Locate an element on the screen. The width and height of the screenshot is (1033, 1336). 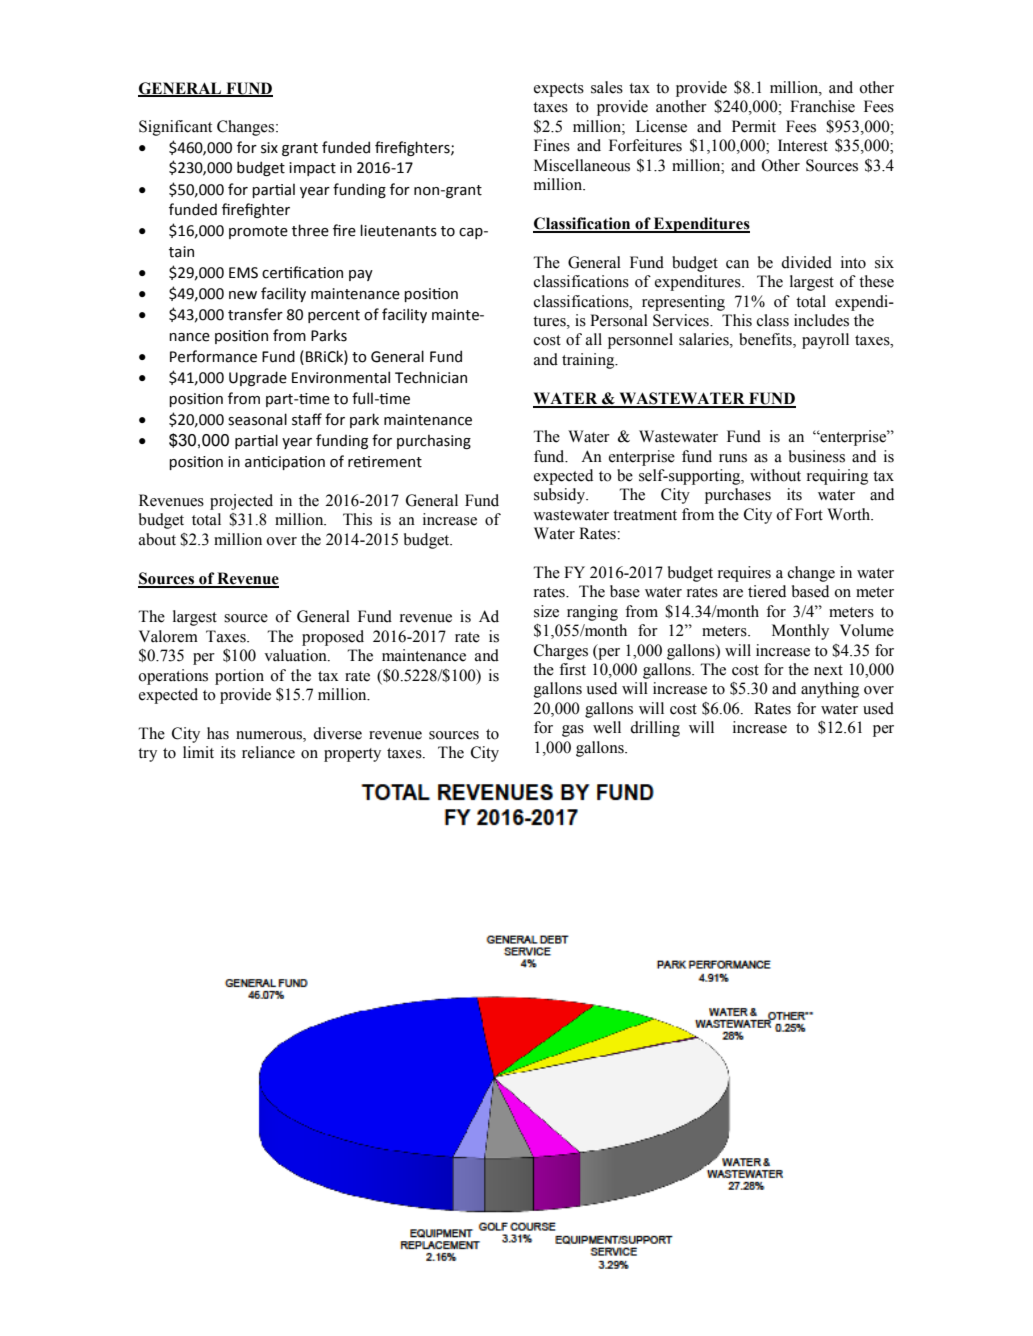
Significant is located at coordinates (175, 128).
